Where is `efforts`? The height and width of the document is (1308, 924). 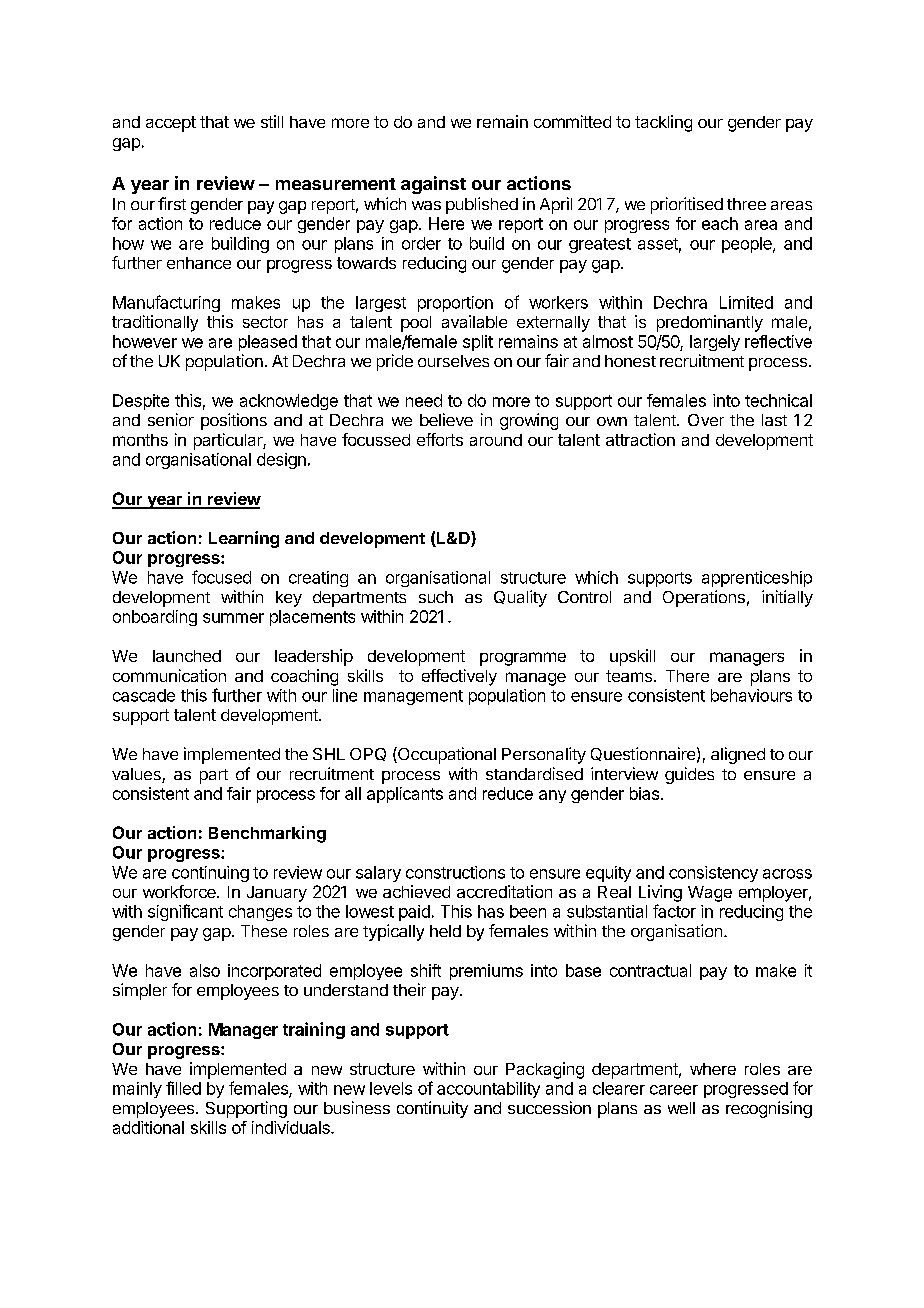 efforts is located at coordinates (440, 439).
